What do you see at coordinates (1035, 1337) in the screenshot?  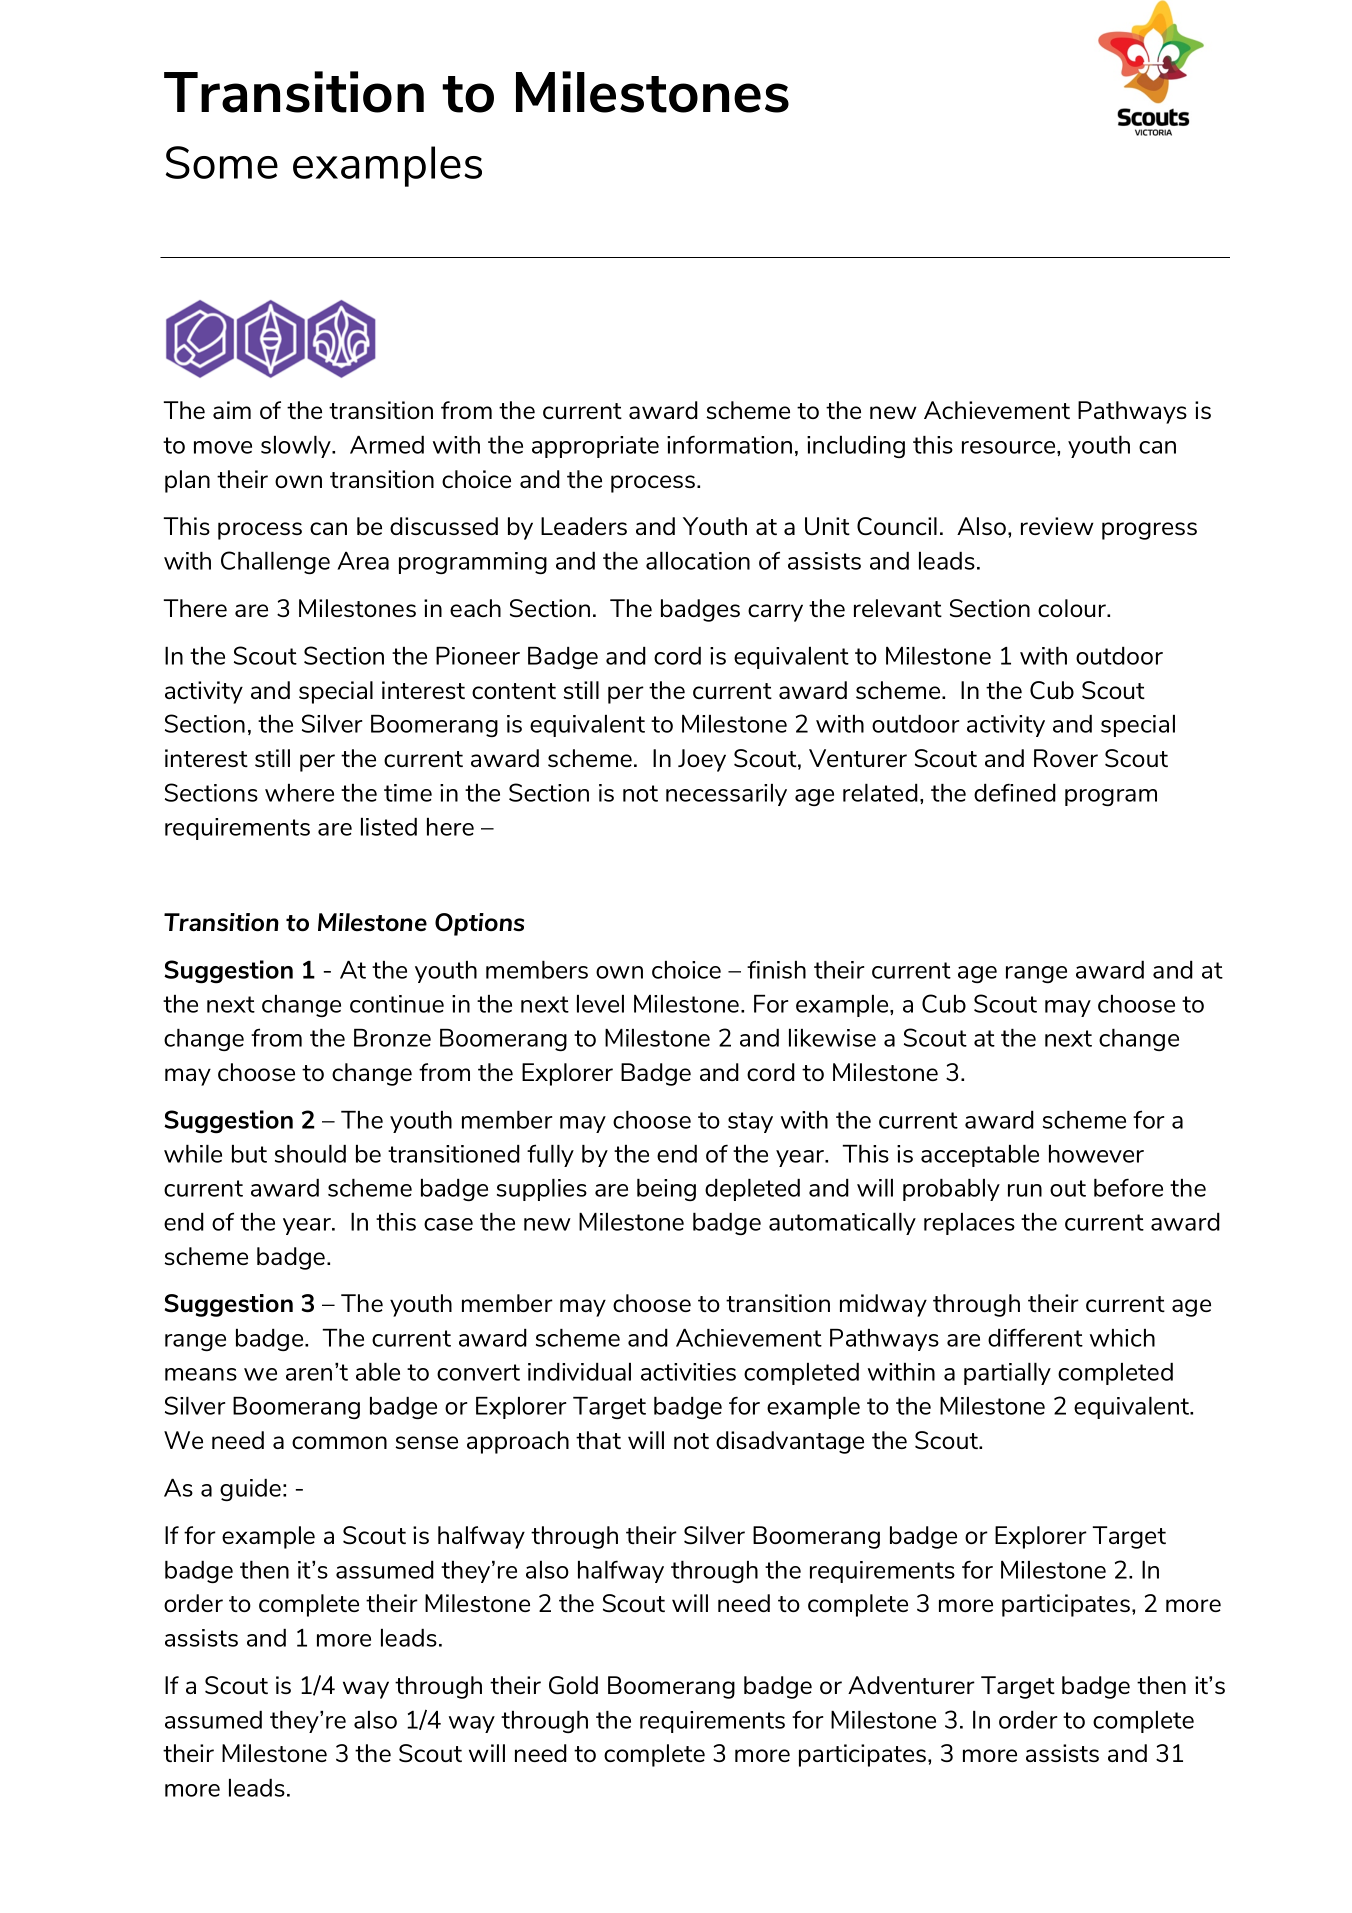 I see `different` at bounding box center [1035, 1337].
